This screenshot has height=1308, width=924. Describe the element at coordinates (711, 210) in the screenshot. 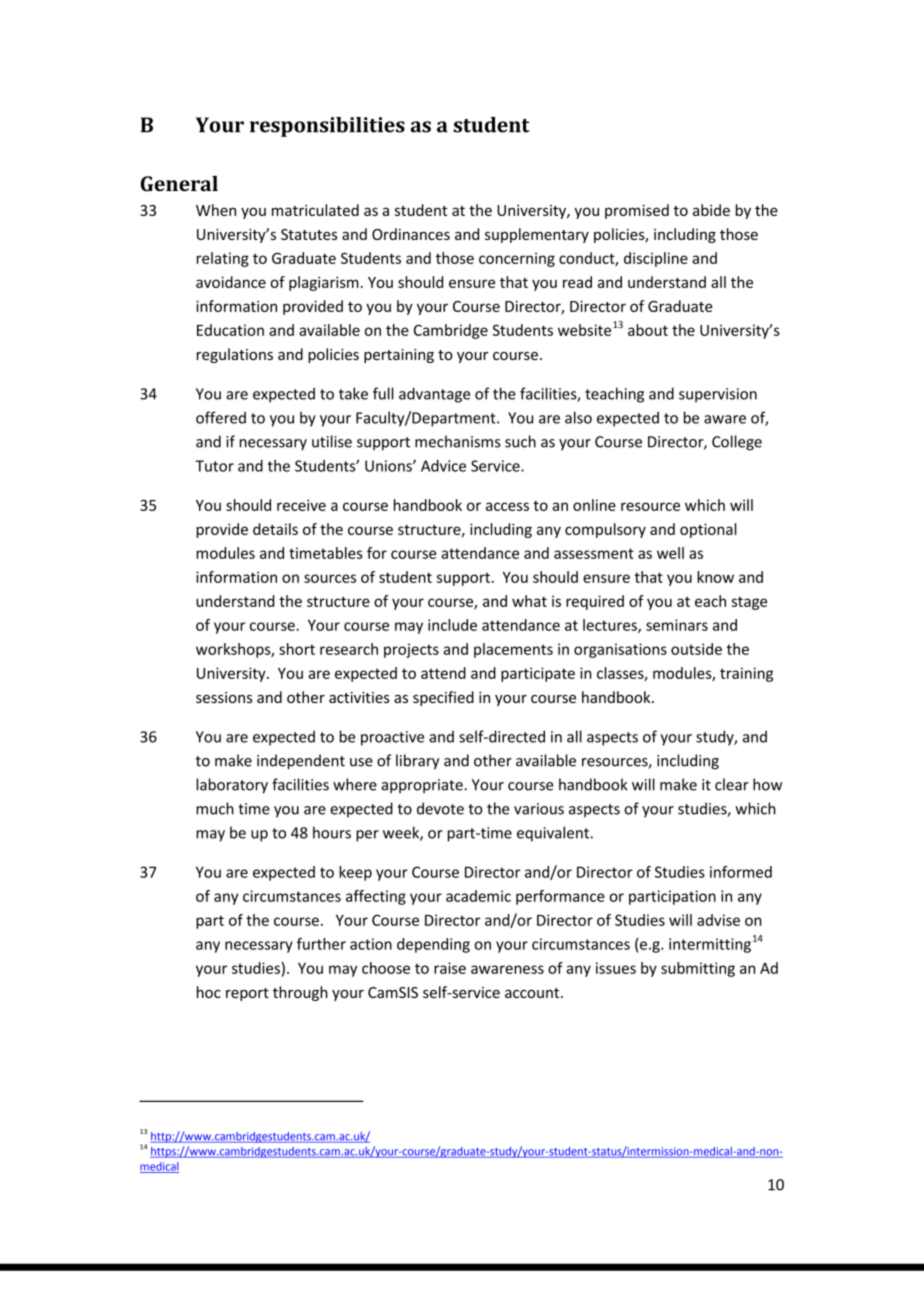

I see `abide` at that location.
